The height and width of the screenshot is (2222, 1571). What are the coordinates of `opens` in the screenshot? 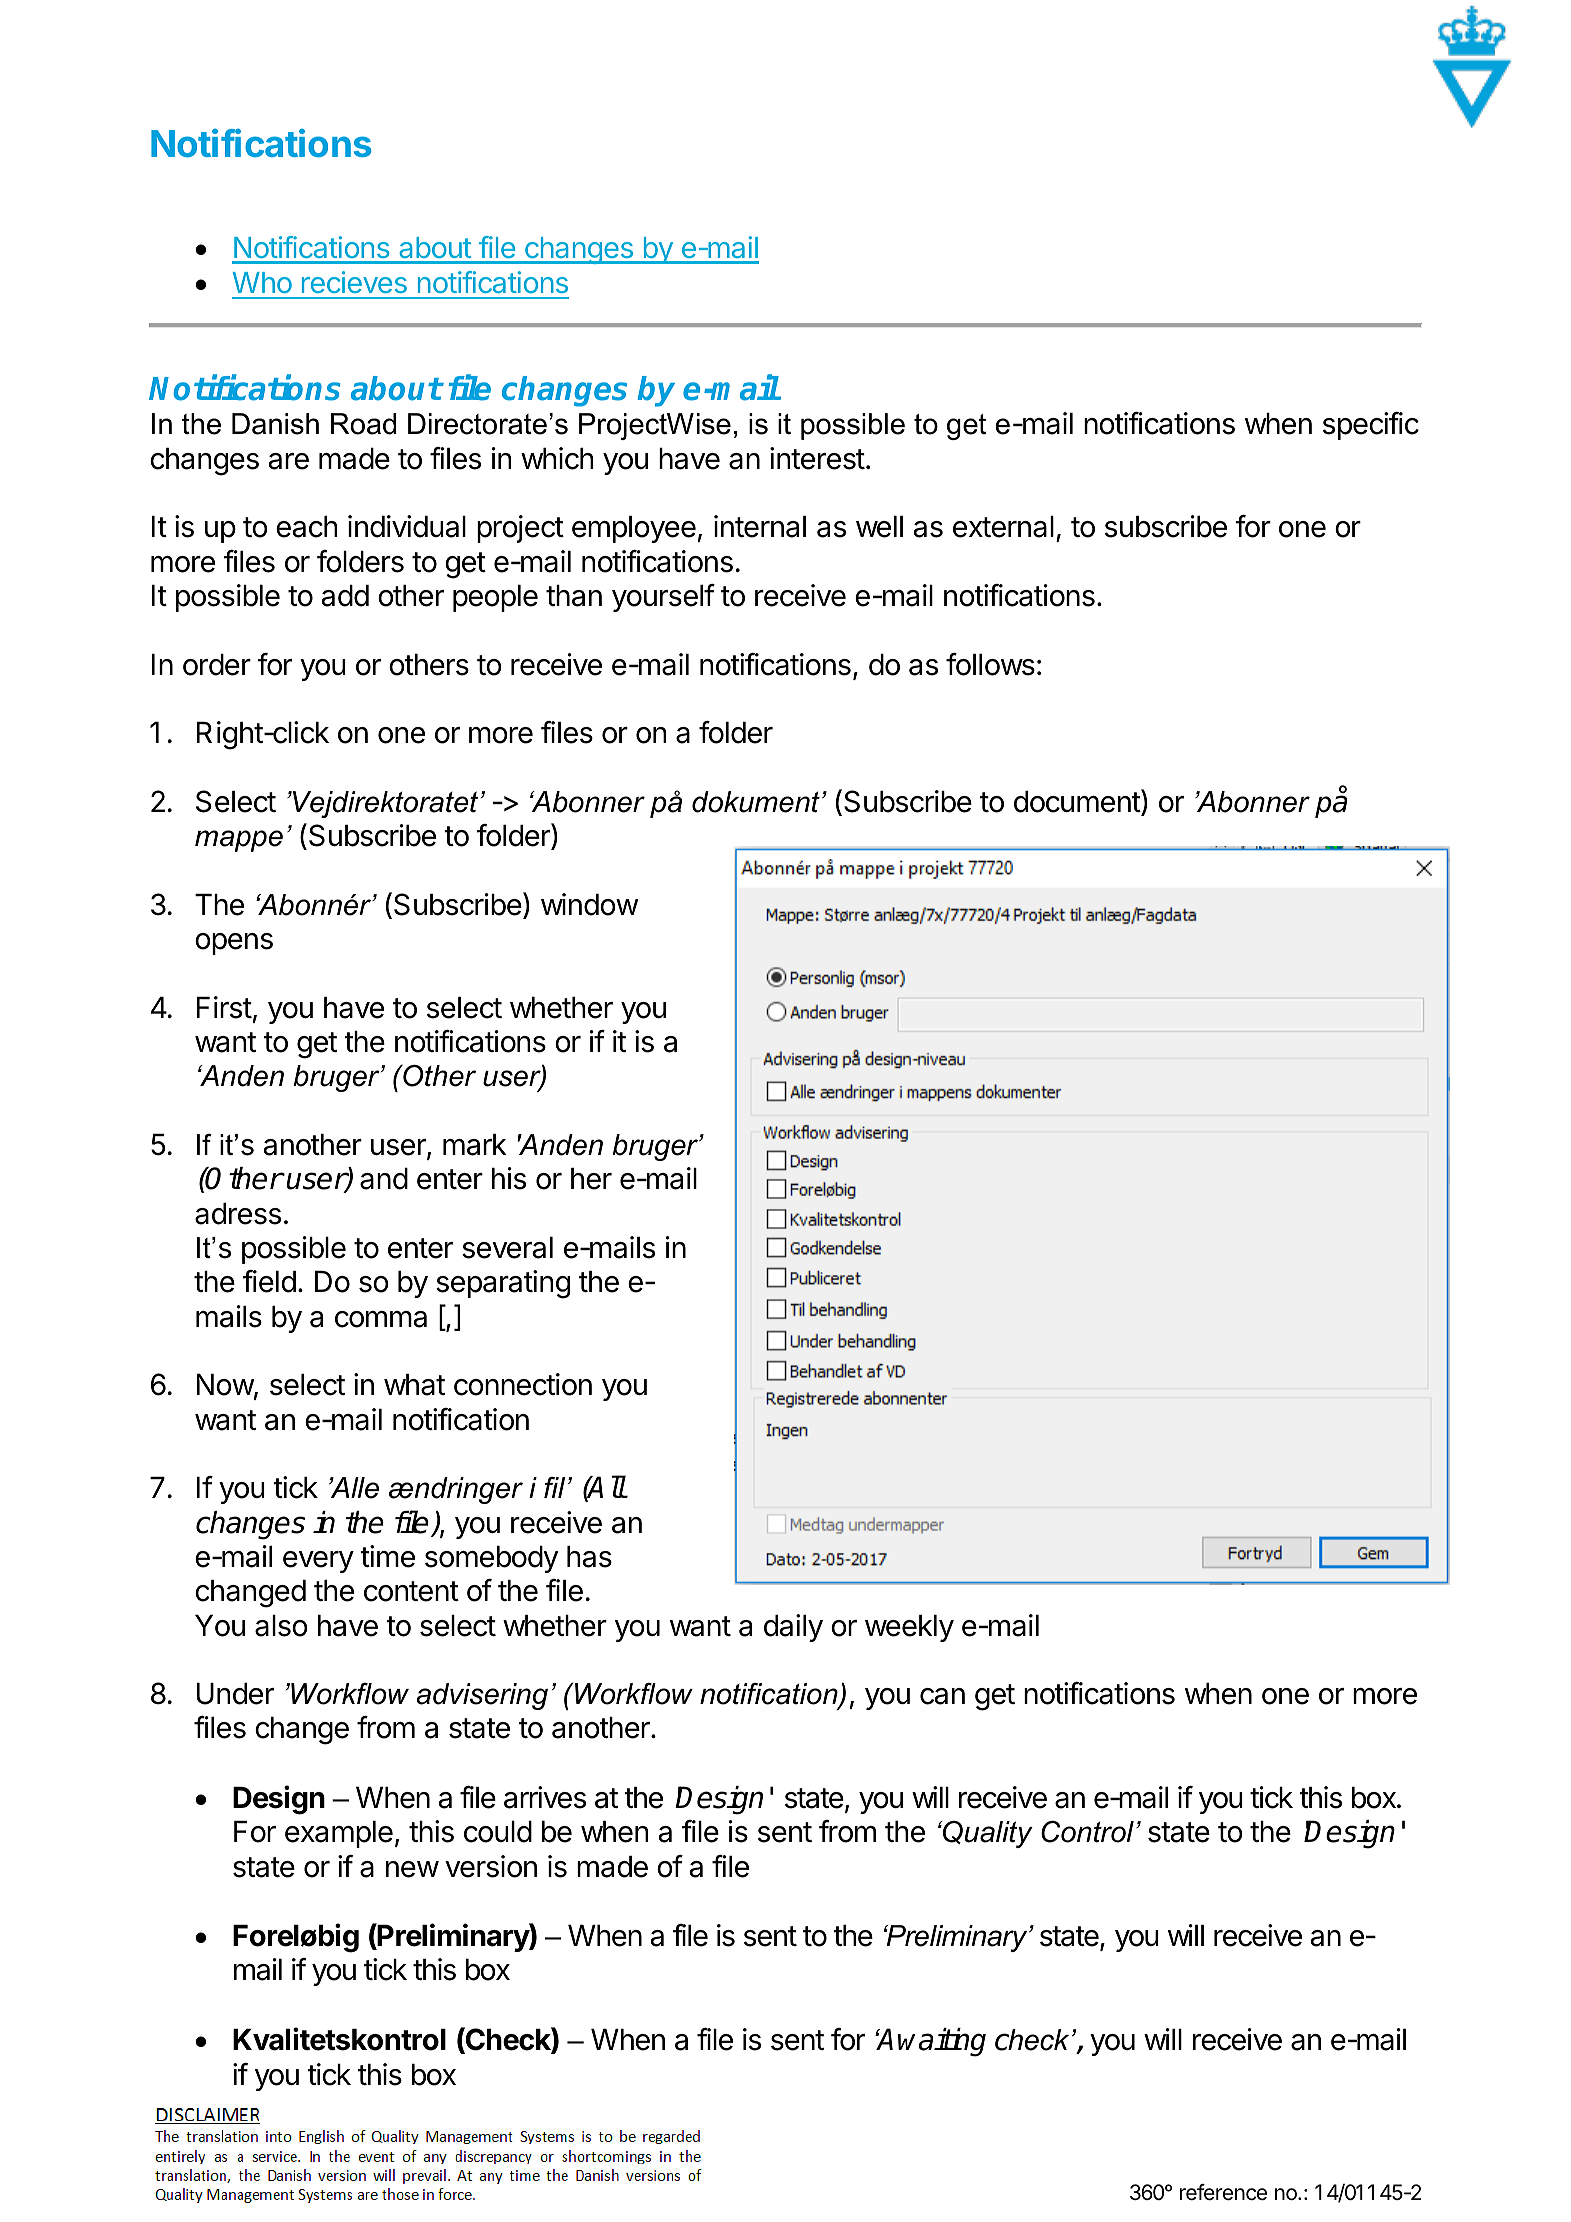 It's located at (234, 944).
